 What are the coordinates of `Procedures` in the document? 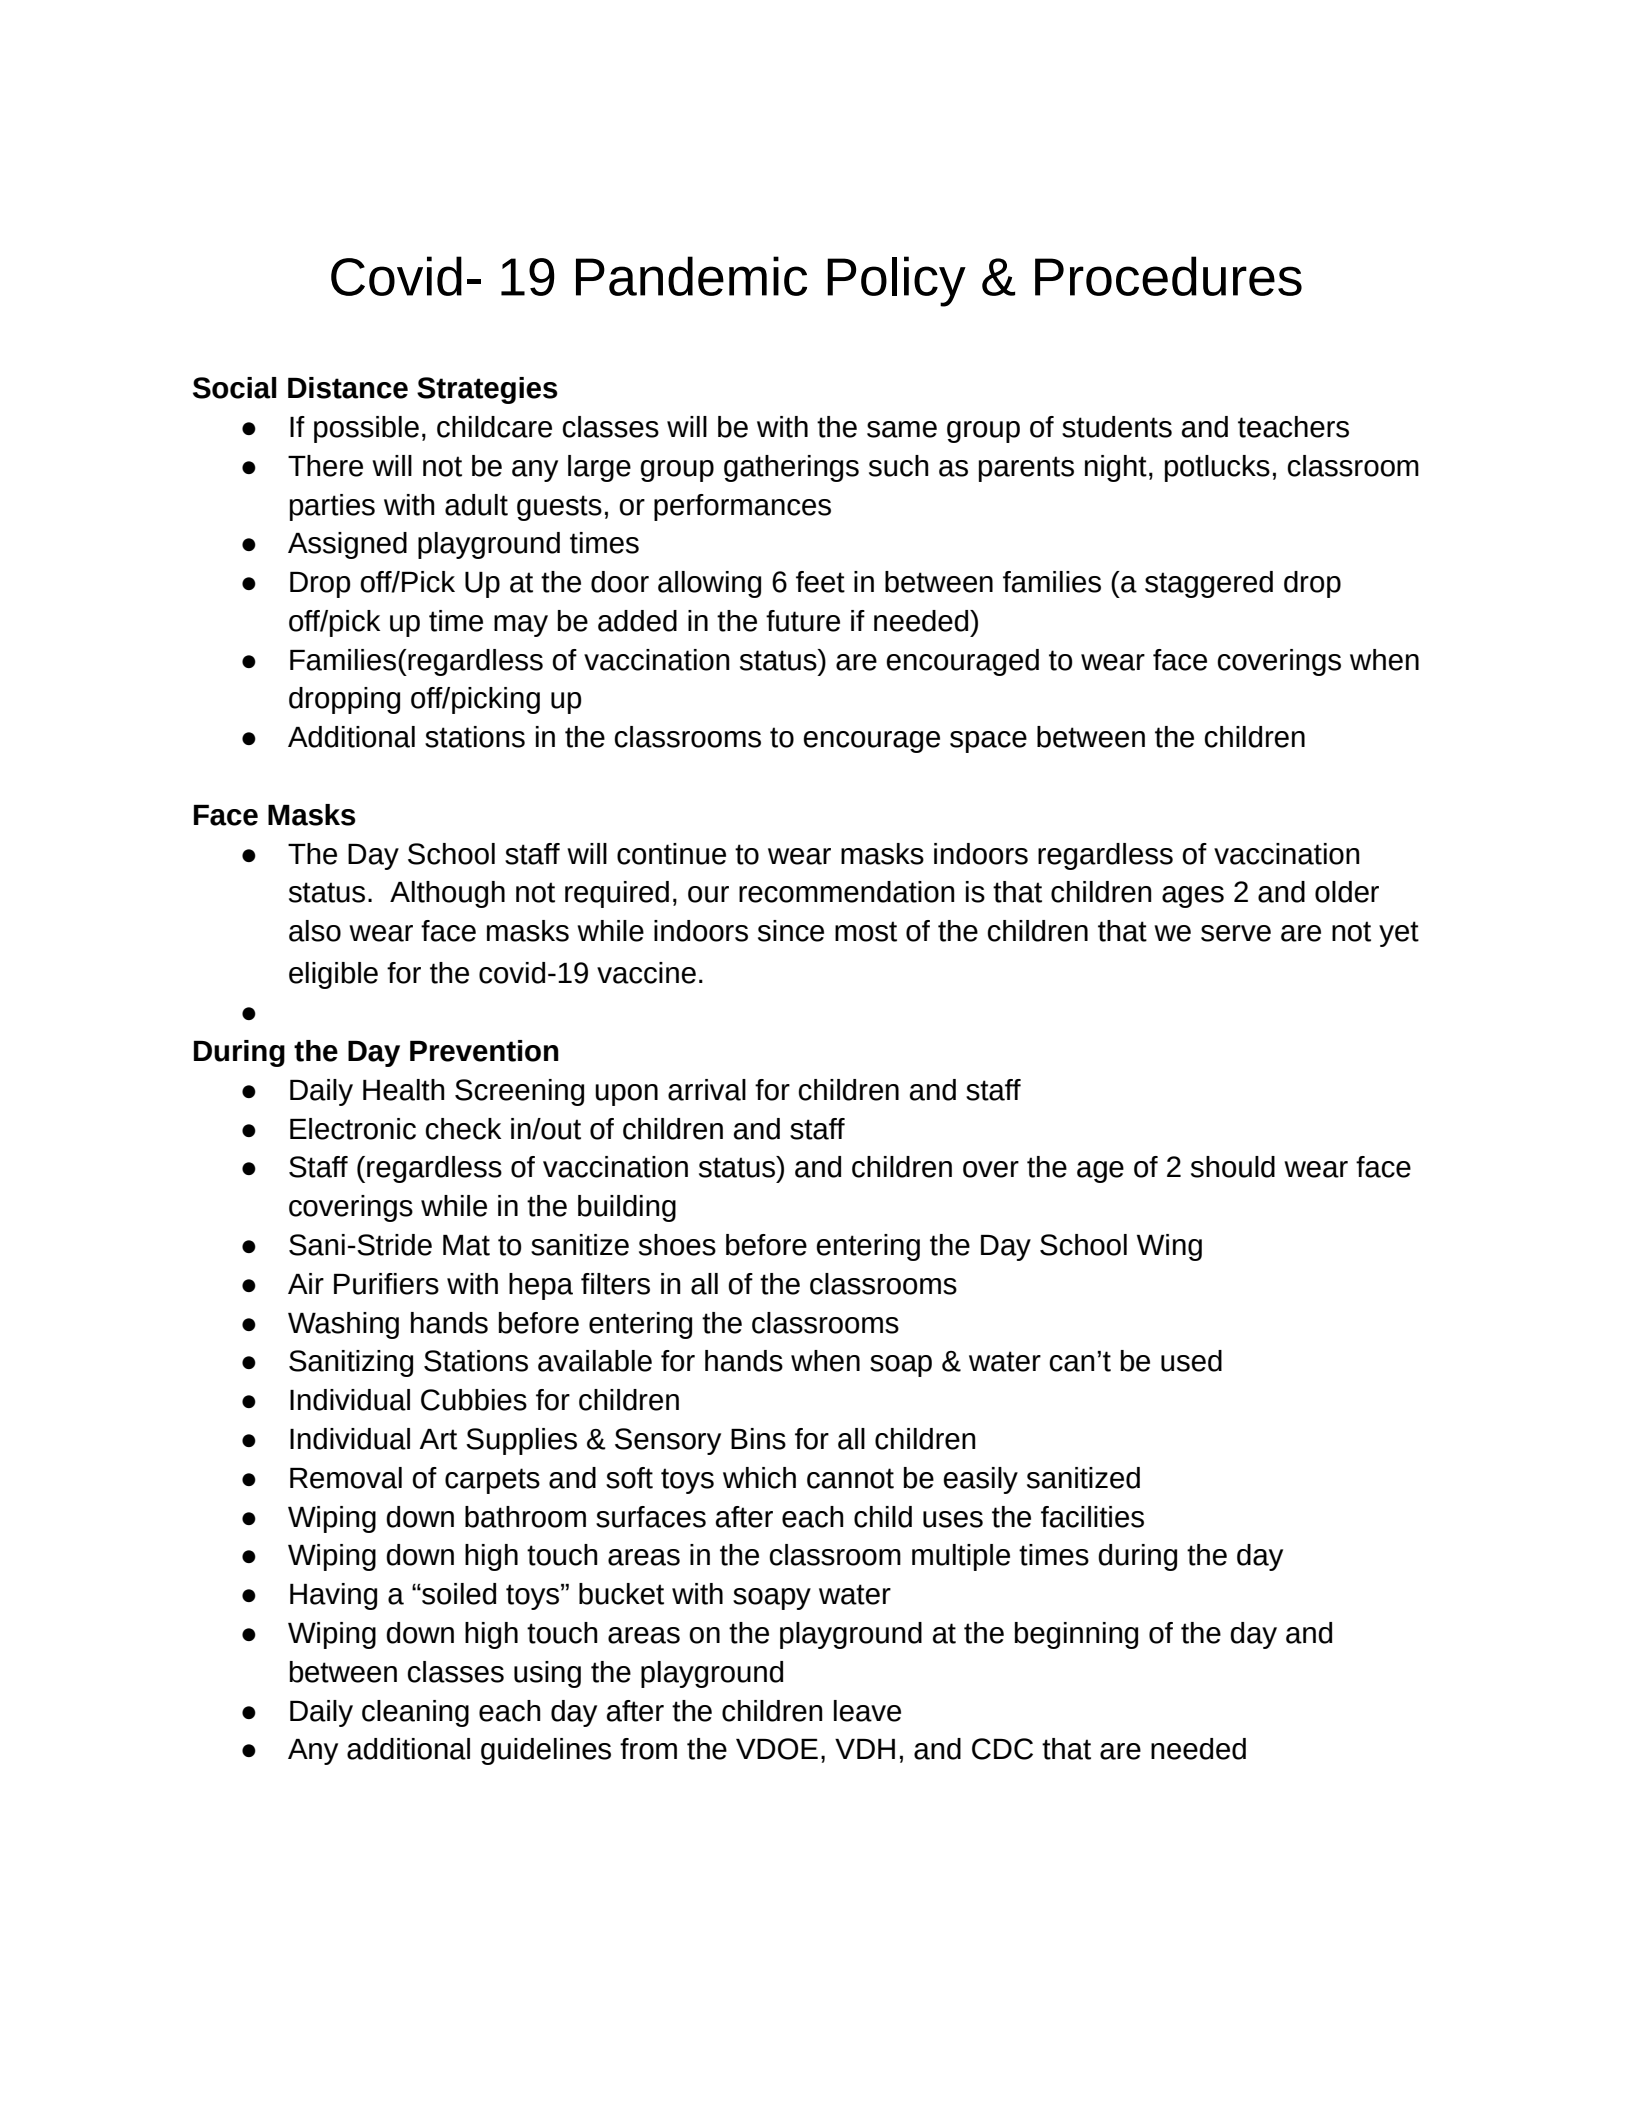 It's located at (1168, 276).
